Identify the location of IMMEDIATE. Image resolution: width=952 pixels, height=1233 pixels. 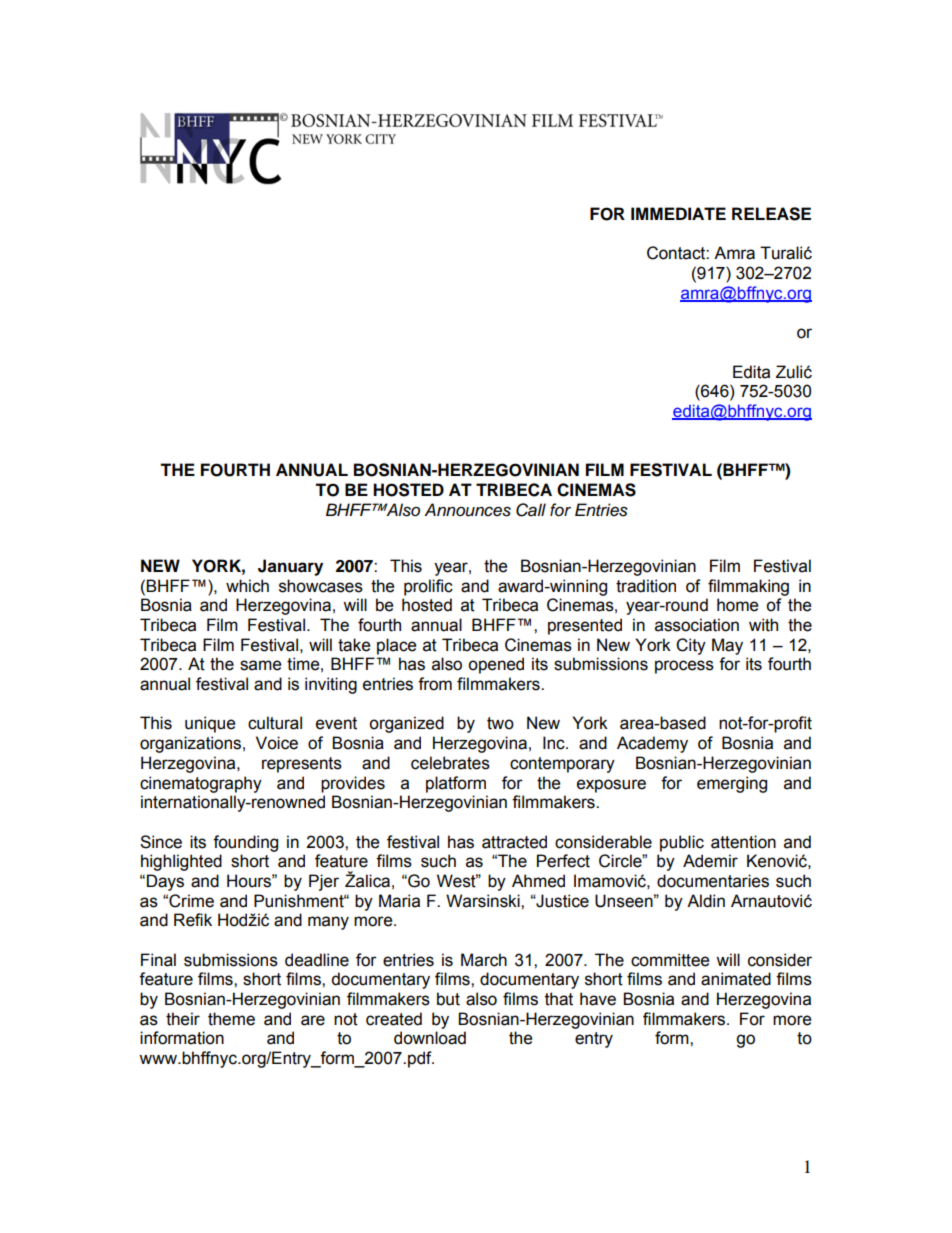
(678, 213).
